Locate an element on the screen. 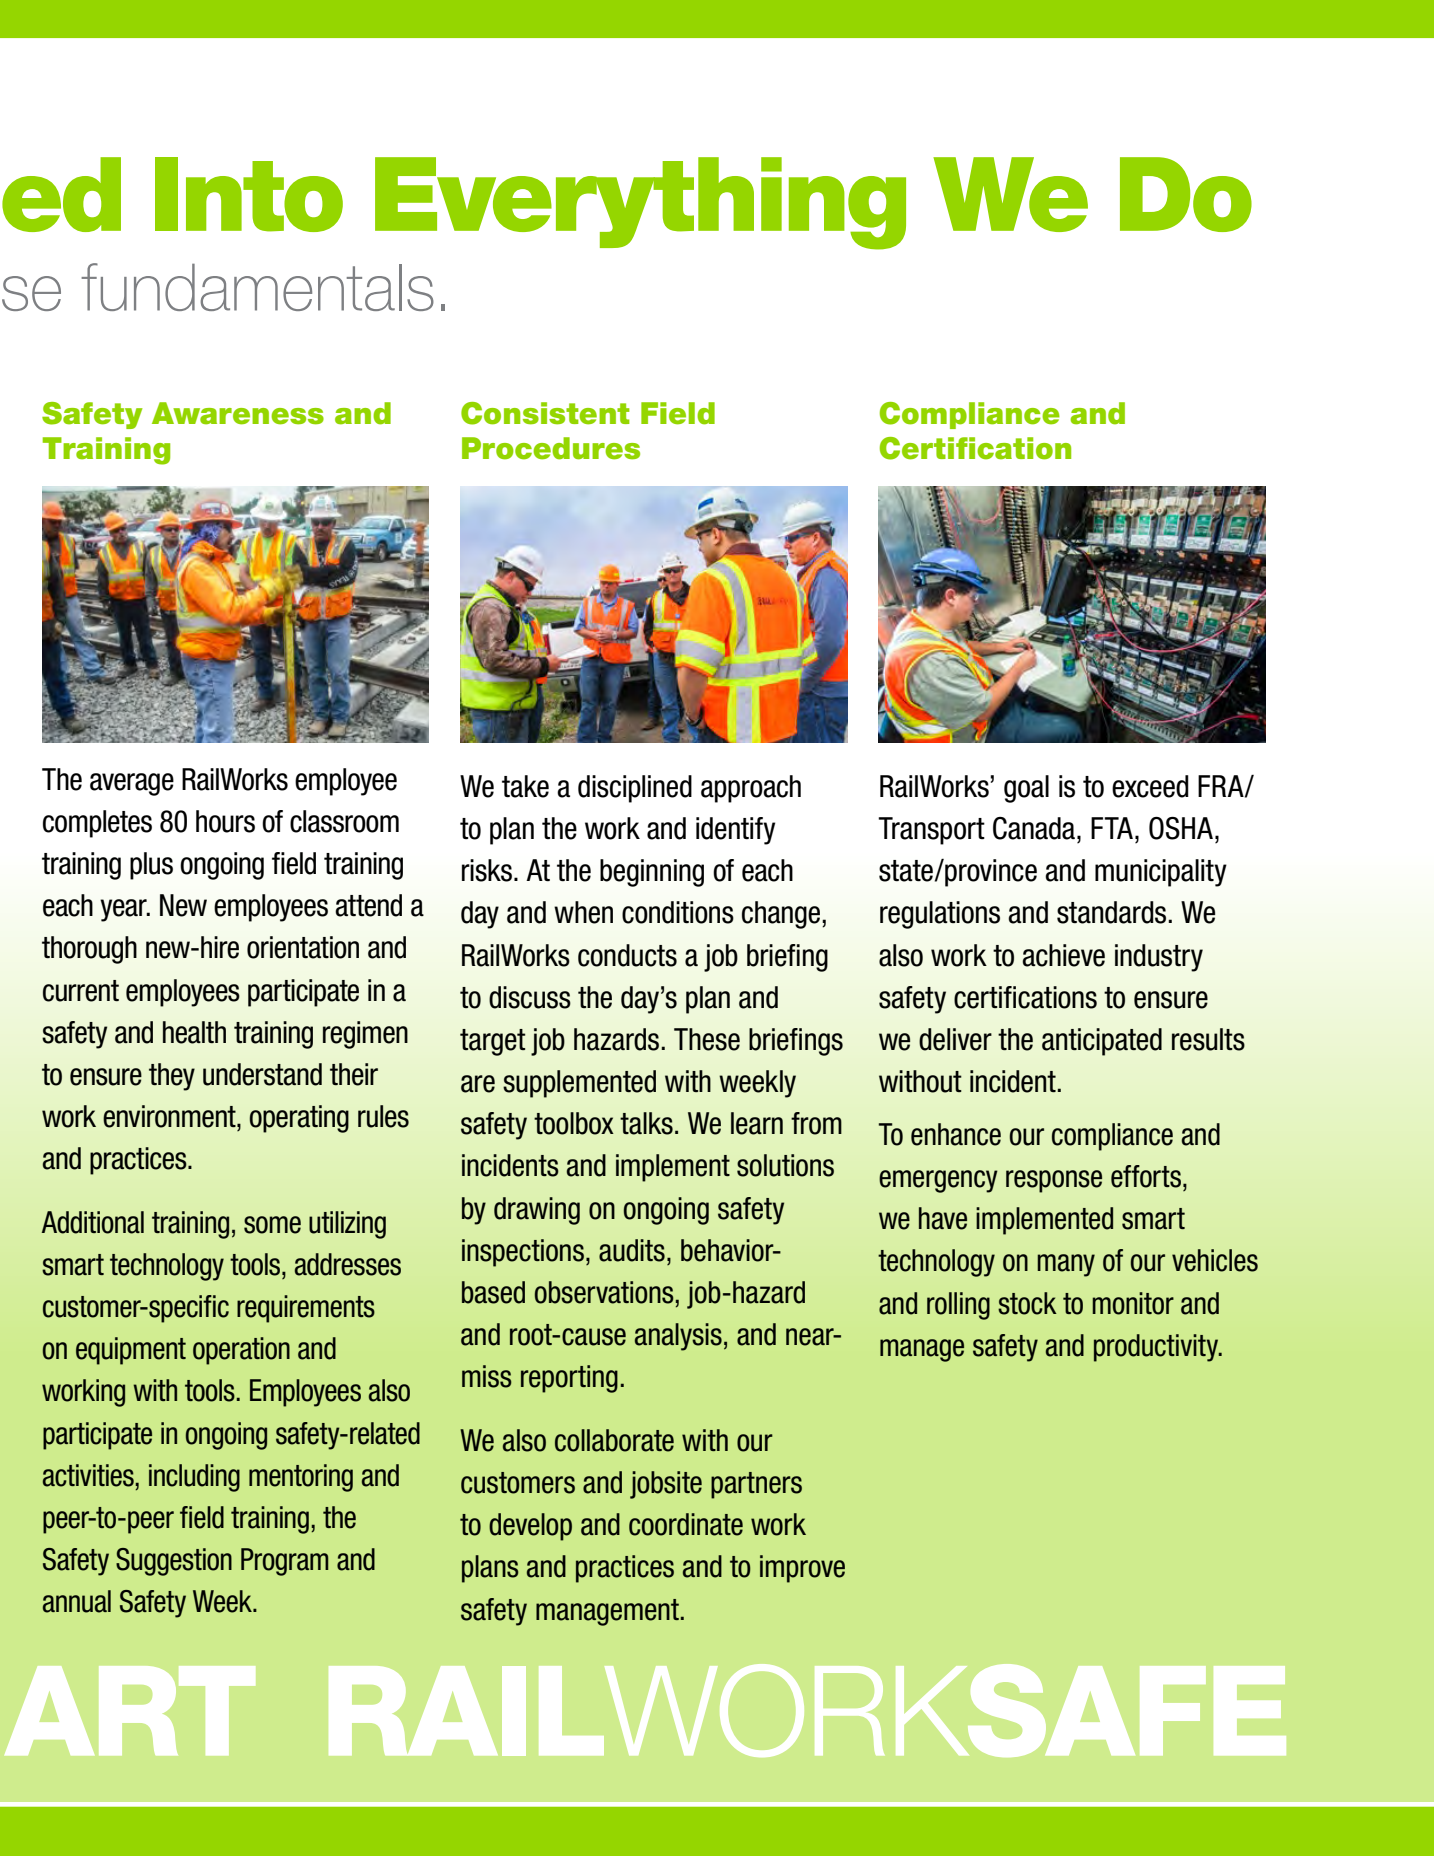 This screenshot has width=1434, height=1856. goal is located at coordinates (1026, 789).
